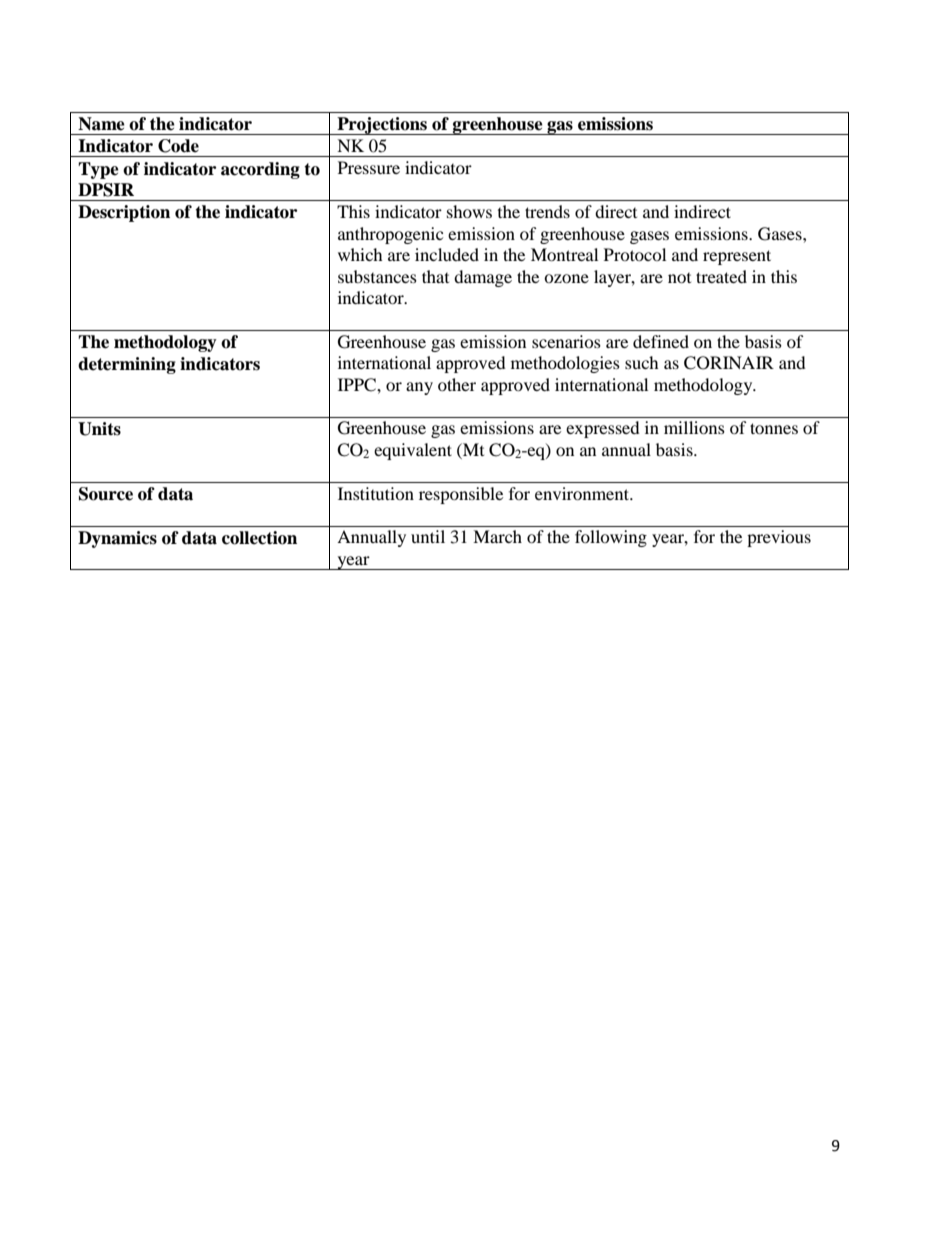 The image size is (952, 1233). I want to click on trends, so click(547, 211).
